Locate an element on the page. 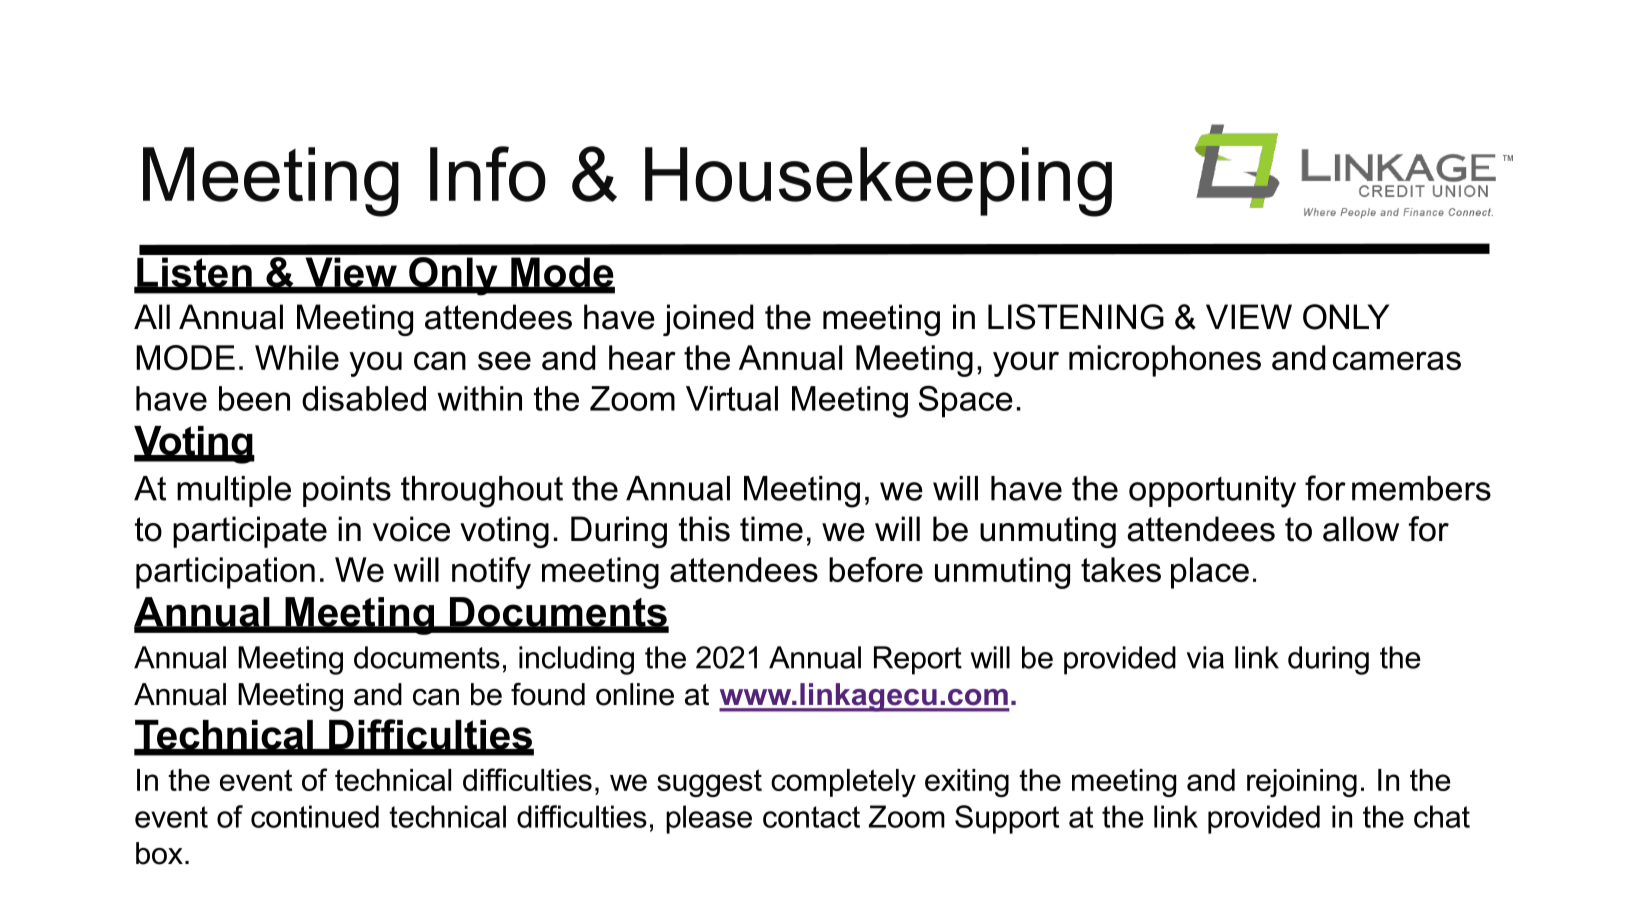 This image has height=916, width=1629. via is located at coordinates (1205, 657).
